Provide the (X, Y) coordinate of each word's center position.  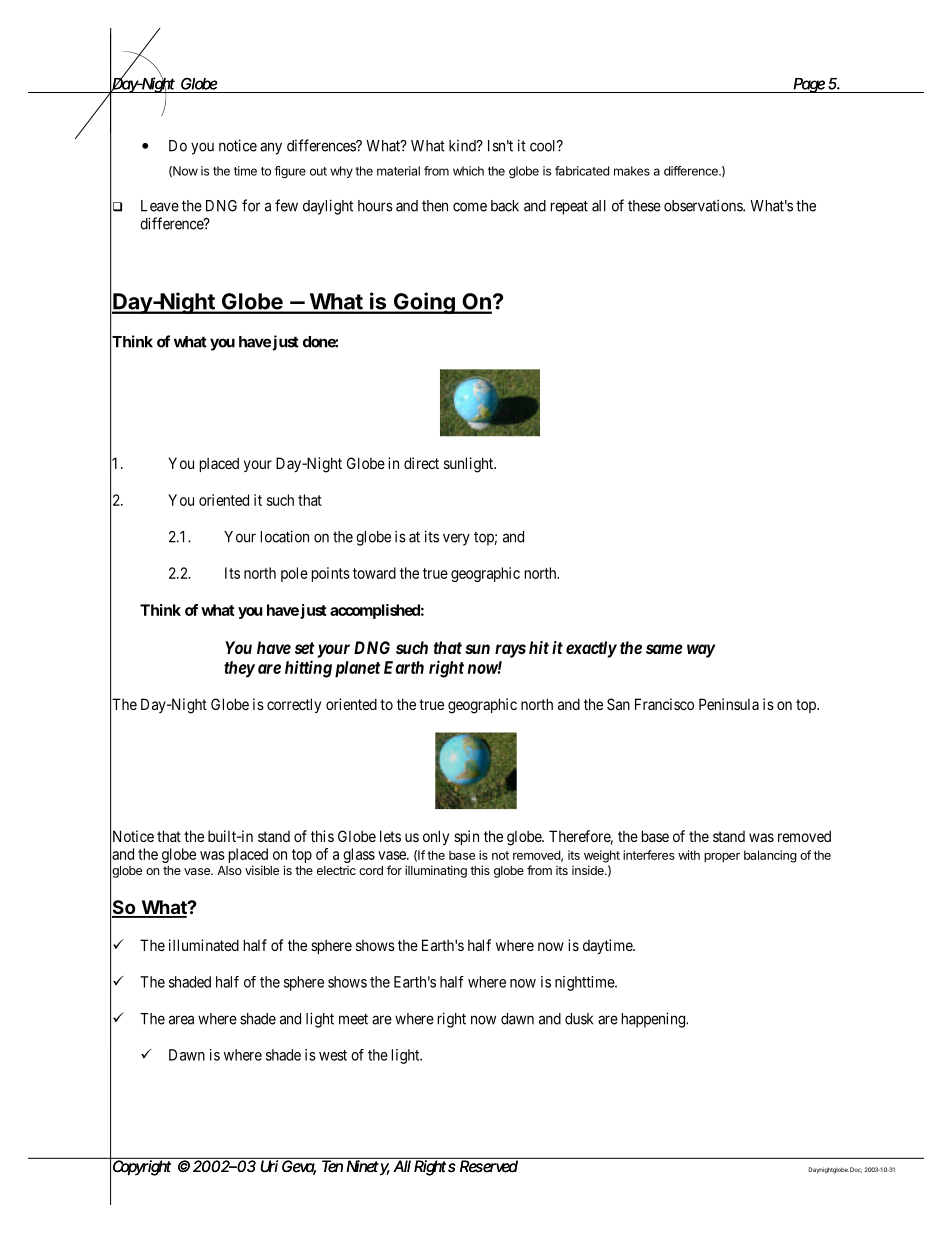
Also (229, 870)
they (239, 669)
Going (424, 303)
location (285, 536)
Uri (268, 1165)
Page (810, 85)
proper (722, 858)
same (664, 649)
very (456, 539)
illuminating (436, 871)
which (468, 171)
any (271, 148)
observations (704, 205)
